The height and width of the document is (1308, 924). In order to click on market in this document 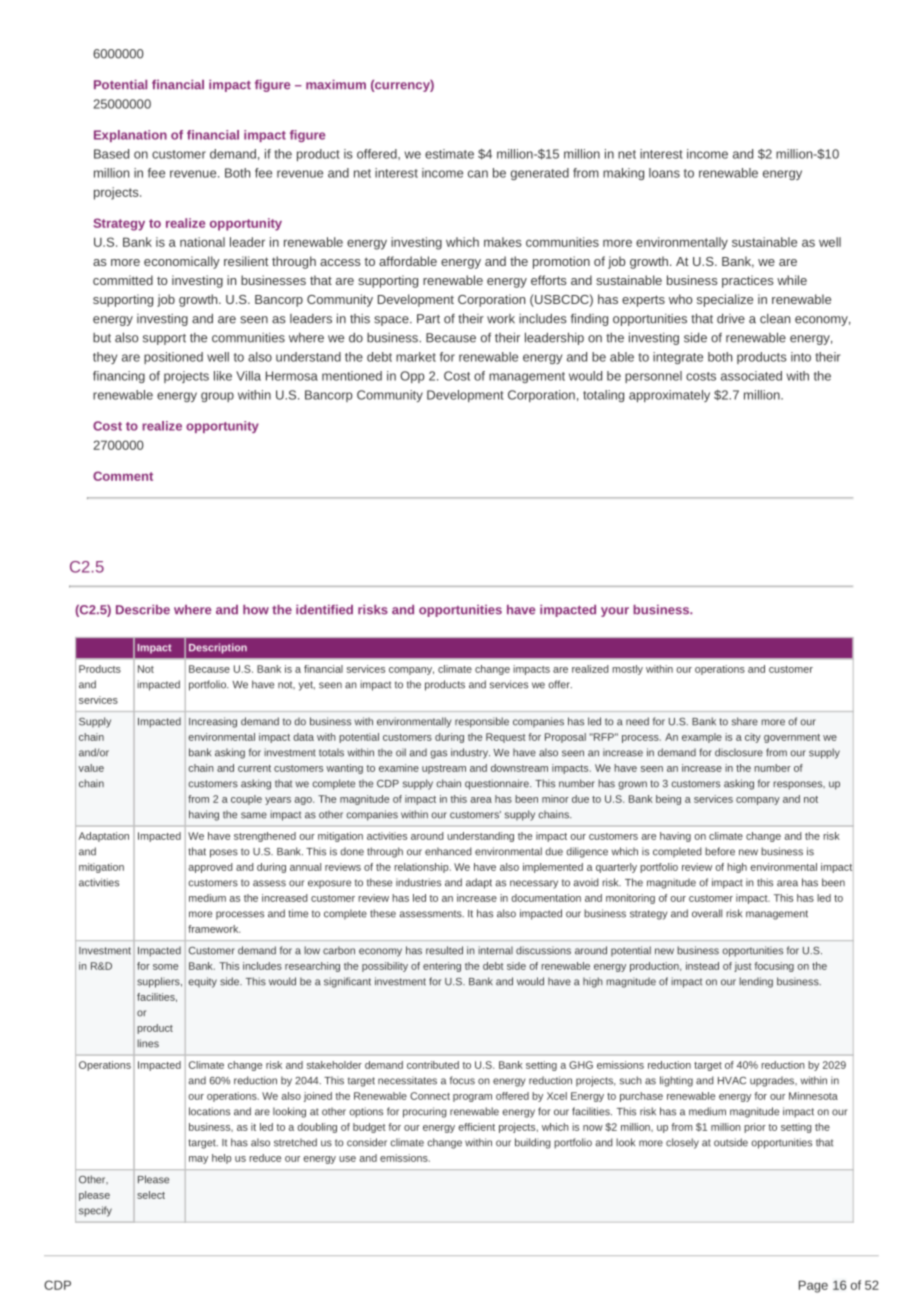, I will do `click(416, 357)`.
